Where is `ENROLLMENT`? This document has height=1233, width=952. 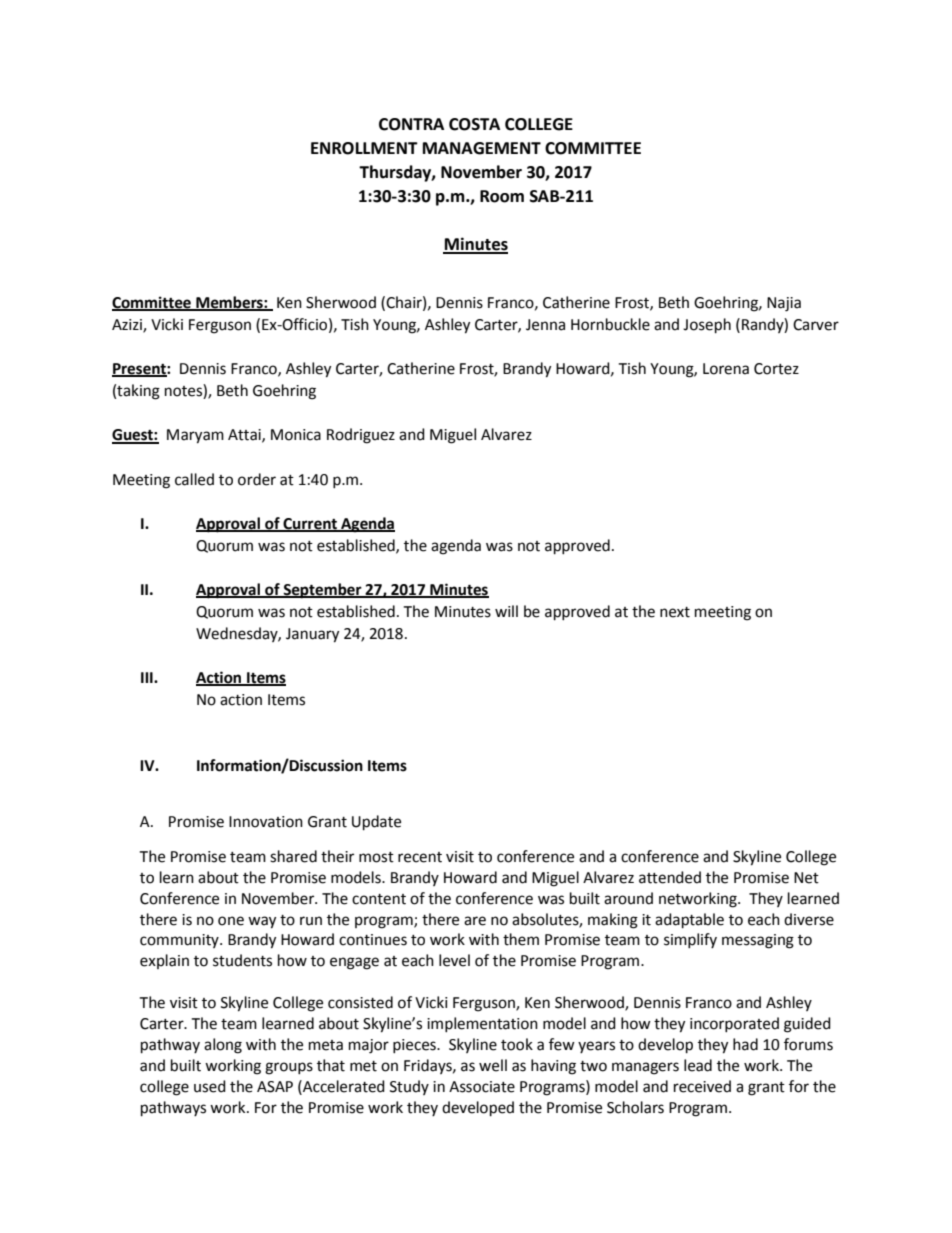
ENROLLMENT is located at coordinates (364, 148).
